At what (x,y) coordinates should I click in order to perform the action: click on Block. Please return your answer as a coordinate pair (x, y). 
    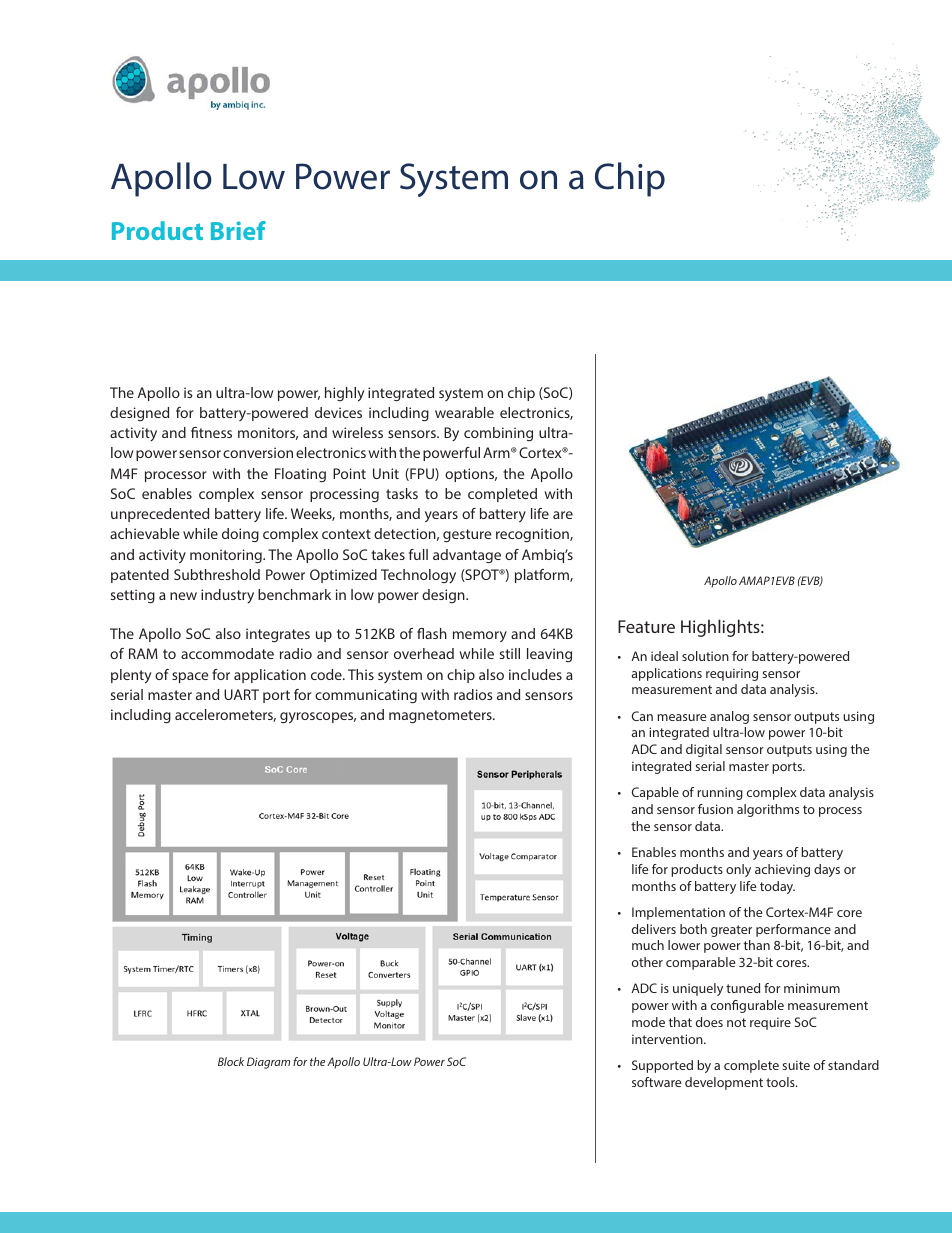
    Looking at the image, I should click on (231, 1061).
